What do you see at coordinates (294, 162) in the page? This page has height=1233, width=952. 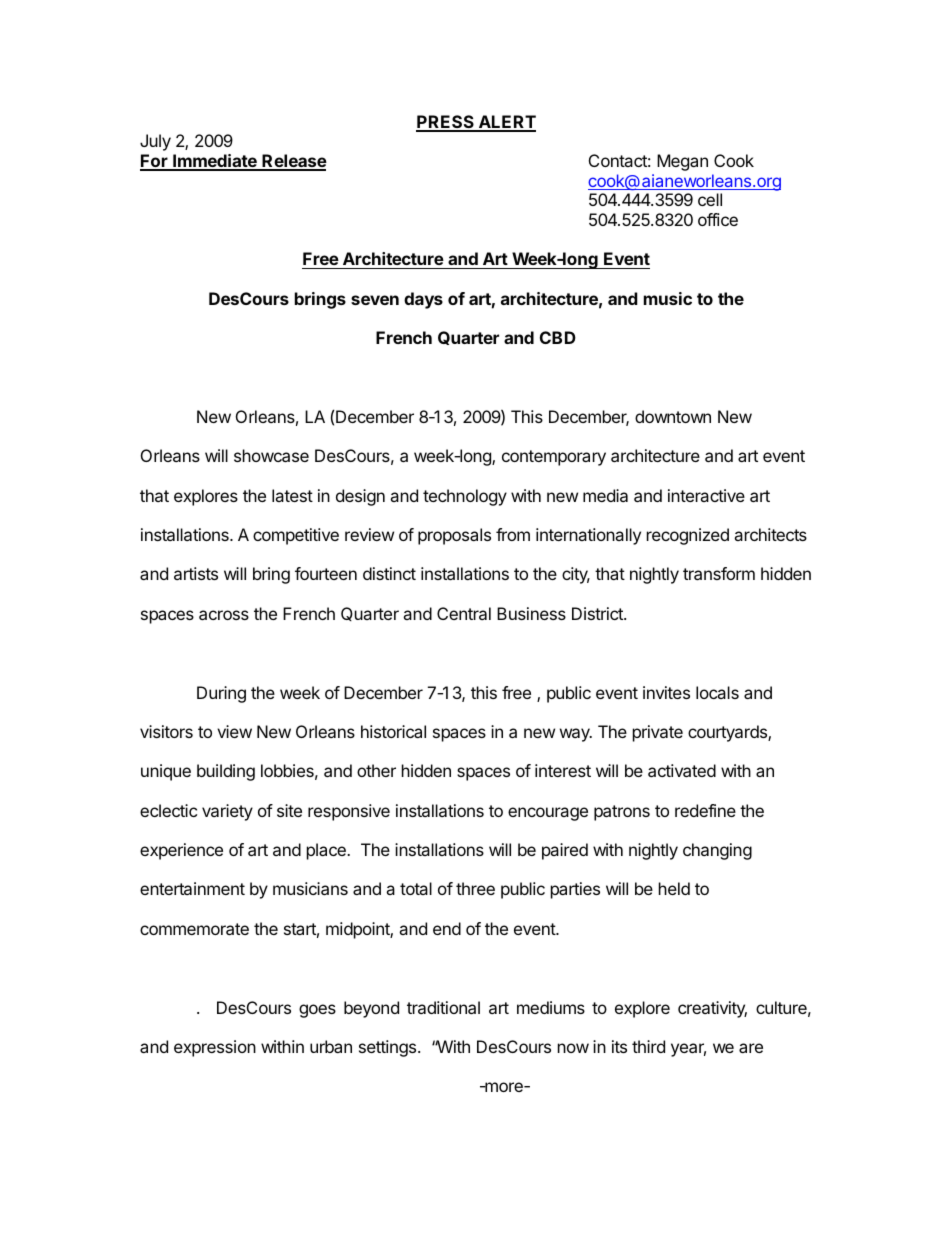 I see `Release` at bounding box center [294, 162].
